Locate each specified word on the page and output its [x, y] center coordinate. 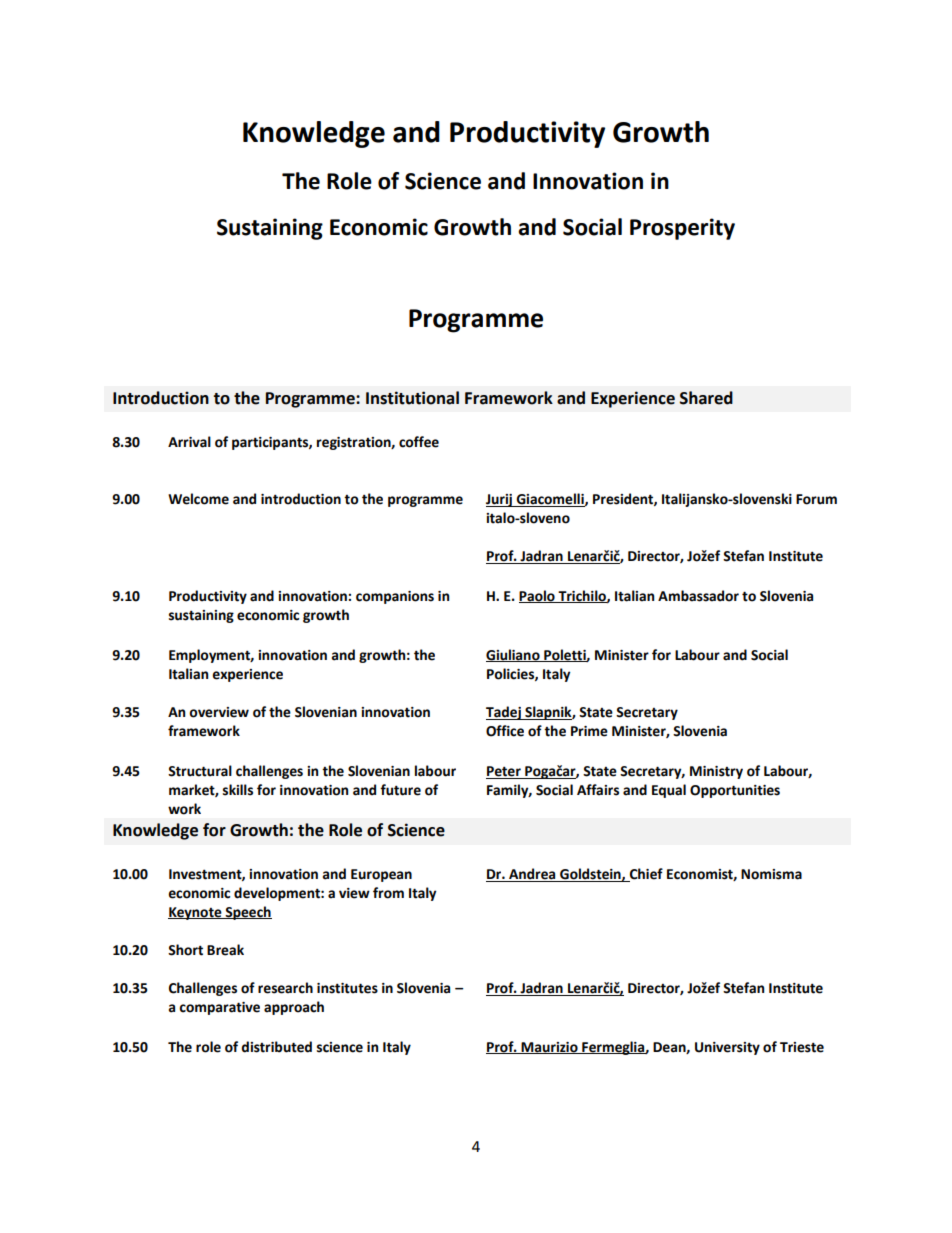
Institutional [412, 398]
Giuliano [514, 655]
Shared [706, 398]
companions [395, 597]
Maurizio [549, 1048]
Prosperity [682, 229]
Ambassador [698, 596]
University [727, 1048]
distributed [276, 1047]
